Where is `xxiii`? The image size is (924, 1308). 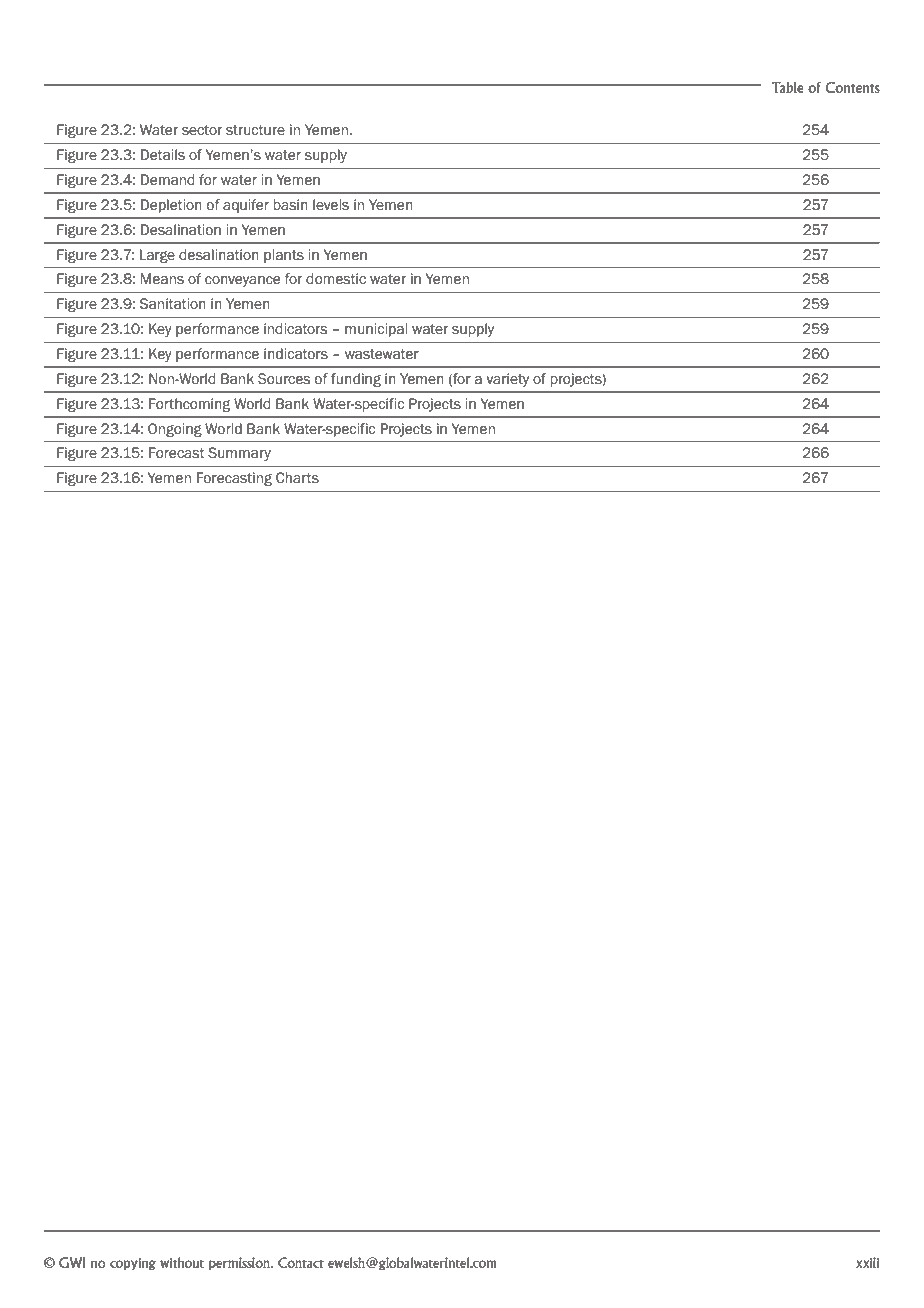
xxiii is located at coordinates (867, 1262).
